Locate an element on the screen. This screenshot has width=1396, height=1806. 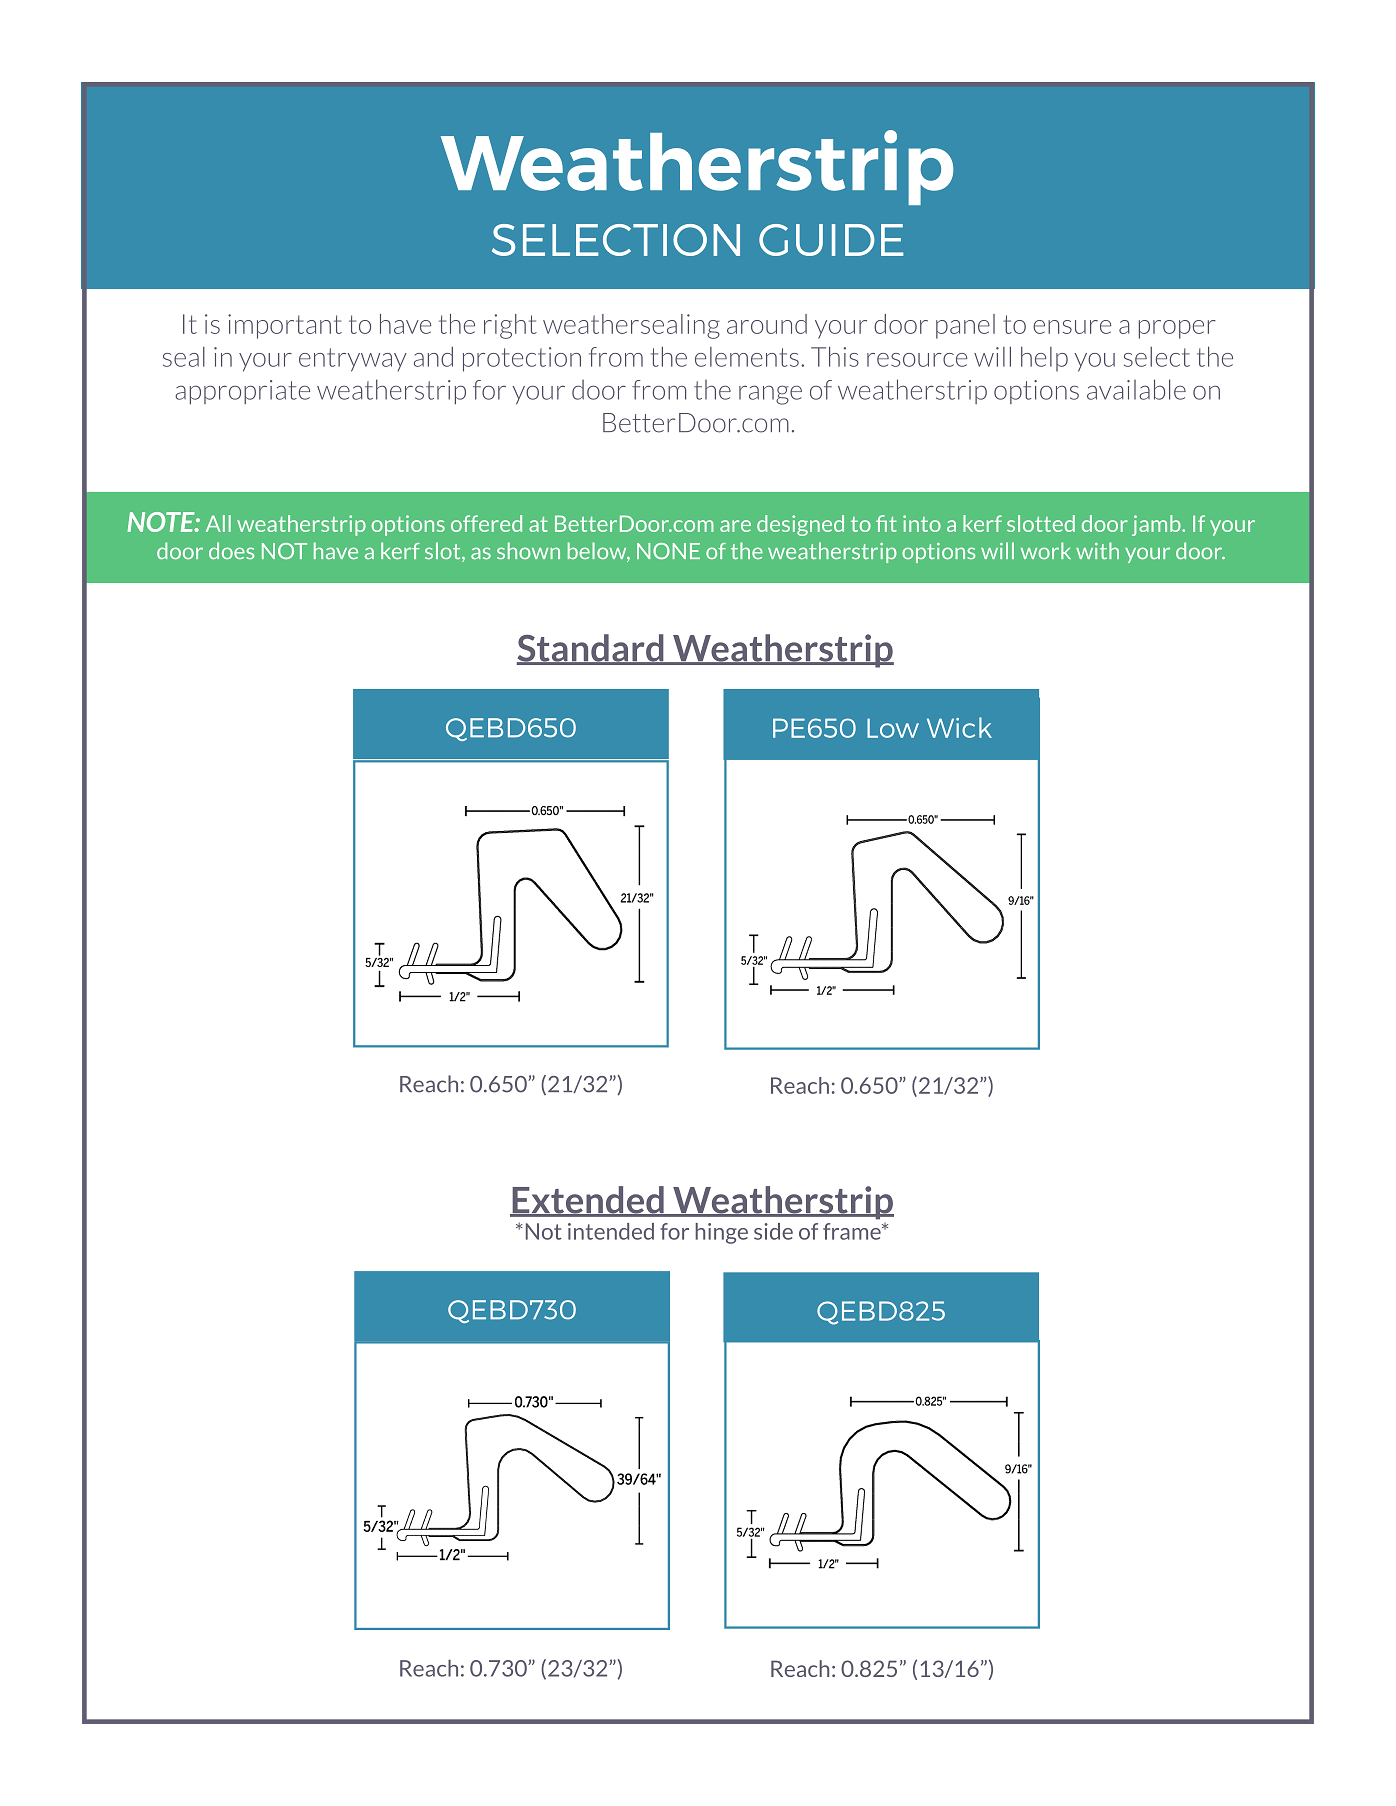
Standard is located at coordinates (591, 649).
